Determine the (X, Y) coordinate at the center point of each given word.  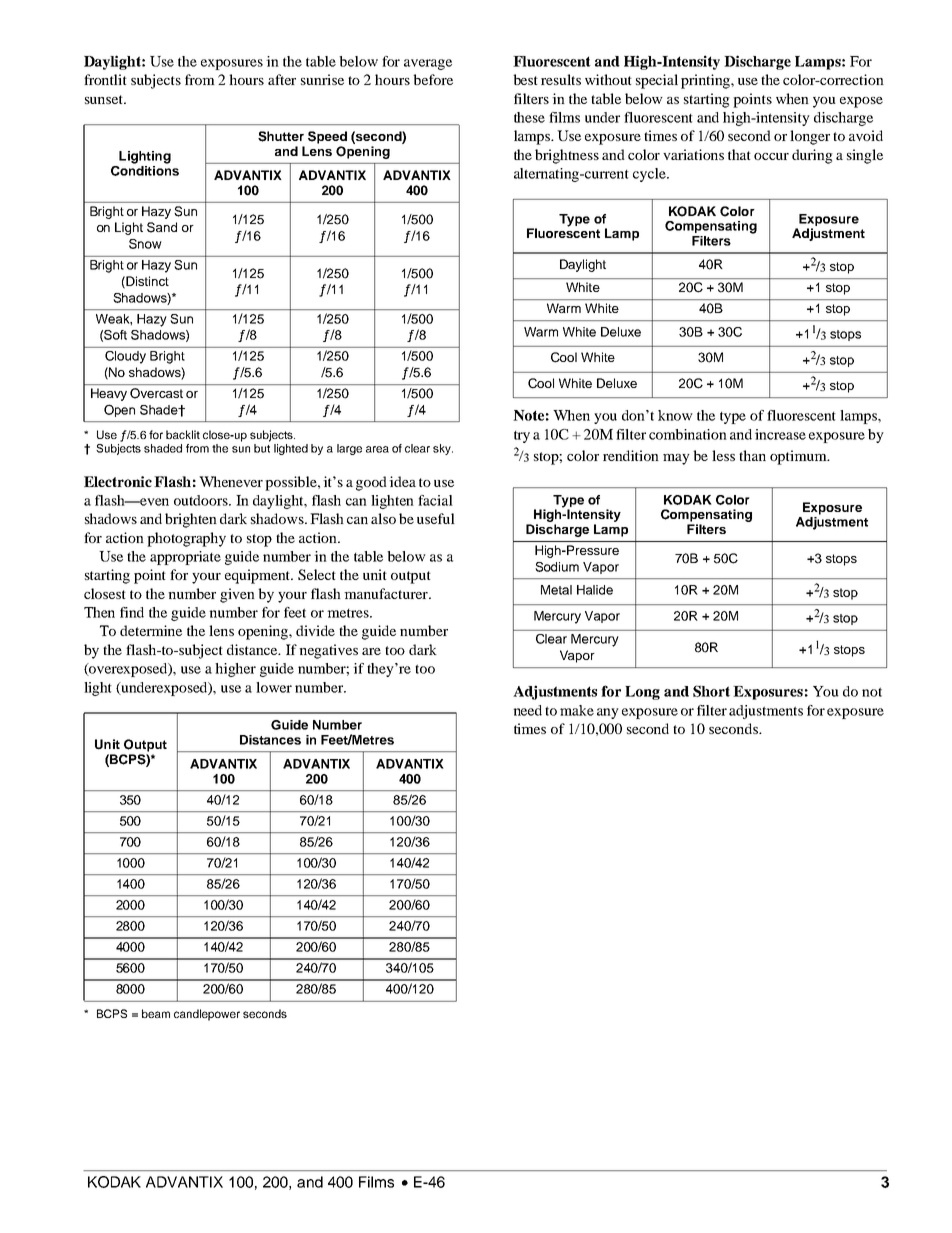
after (282, 79)
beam (156, 1013)
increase (780, 434)
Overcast (156, 393)
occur (771, 156)
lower (274, 687)
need (527, 710)
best (525, 79)
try (522, 437)
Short (711, 691)
